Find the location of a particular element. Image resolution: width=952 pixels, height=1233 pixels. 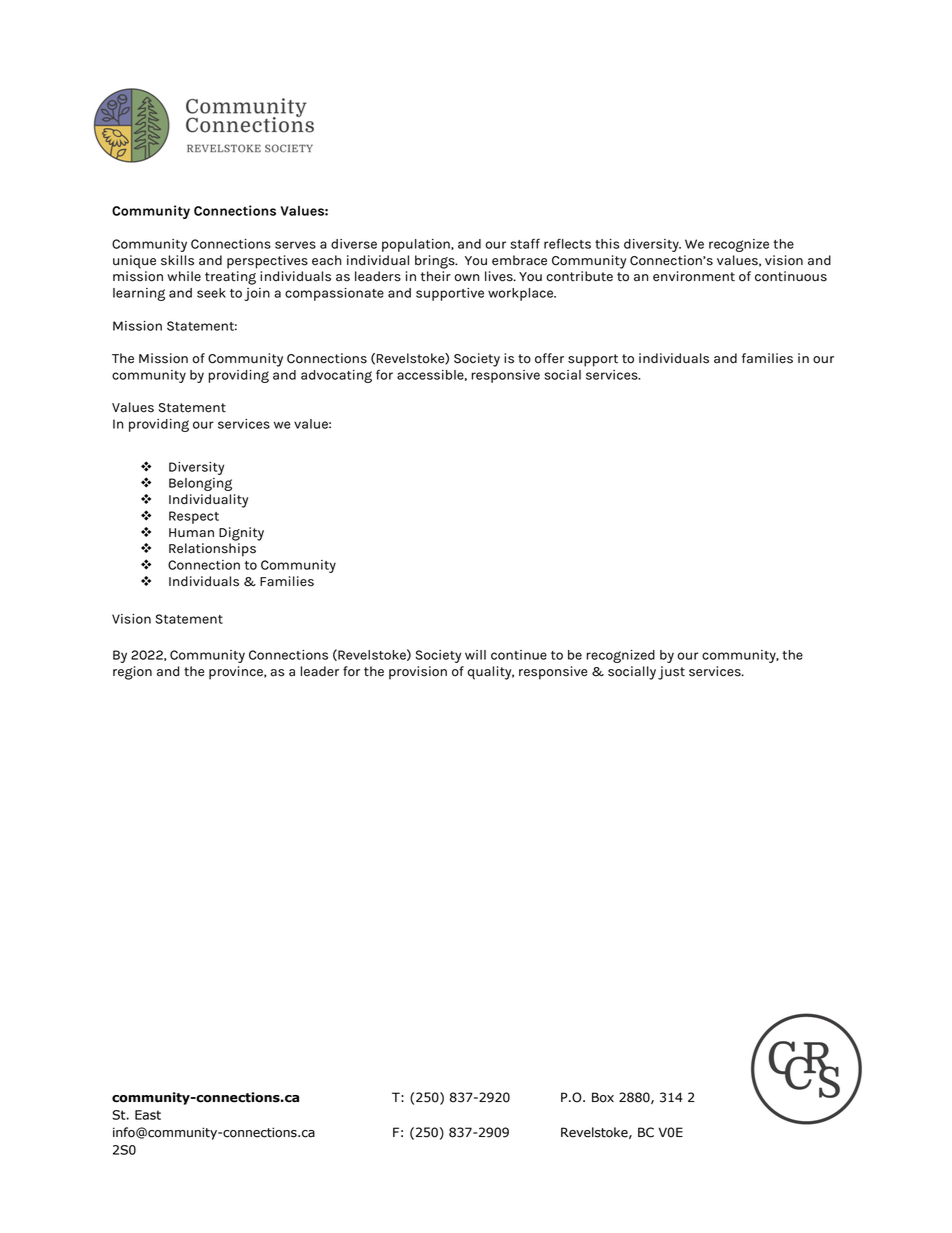

Belonging is located at coordinates (200, 484).
